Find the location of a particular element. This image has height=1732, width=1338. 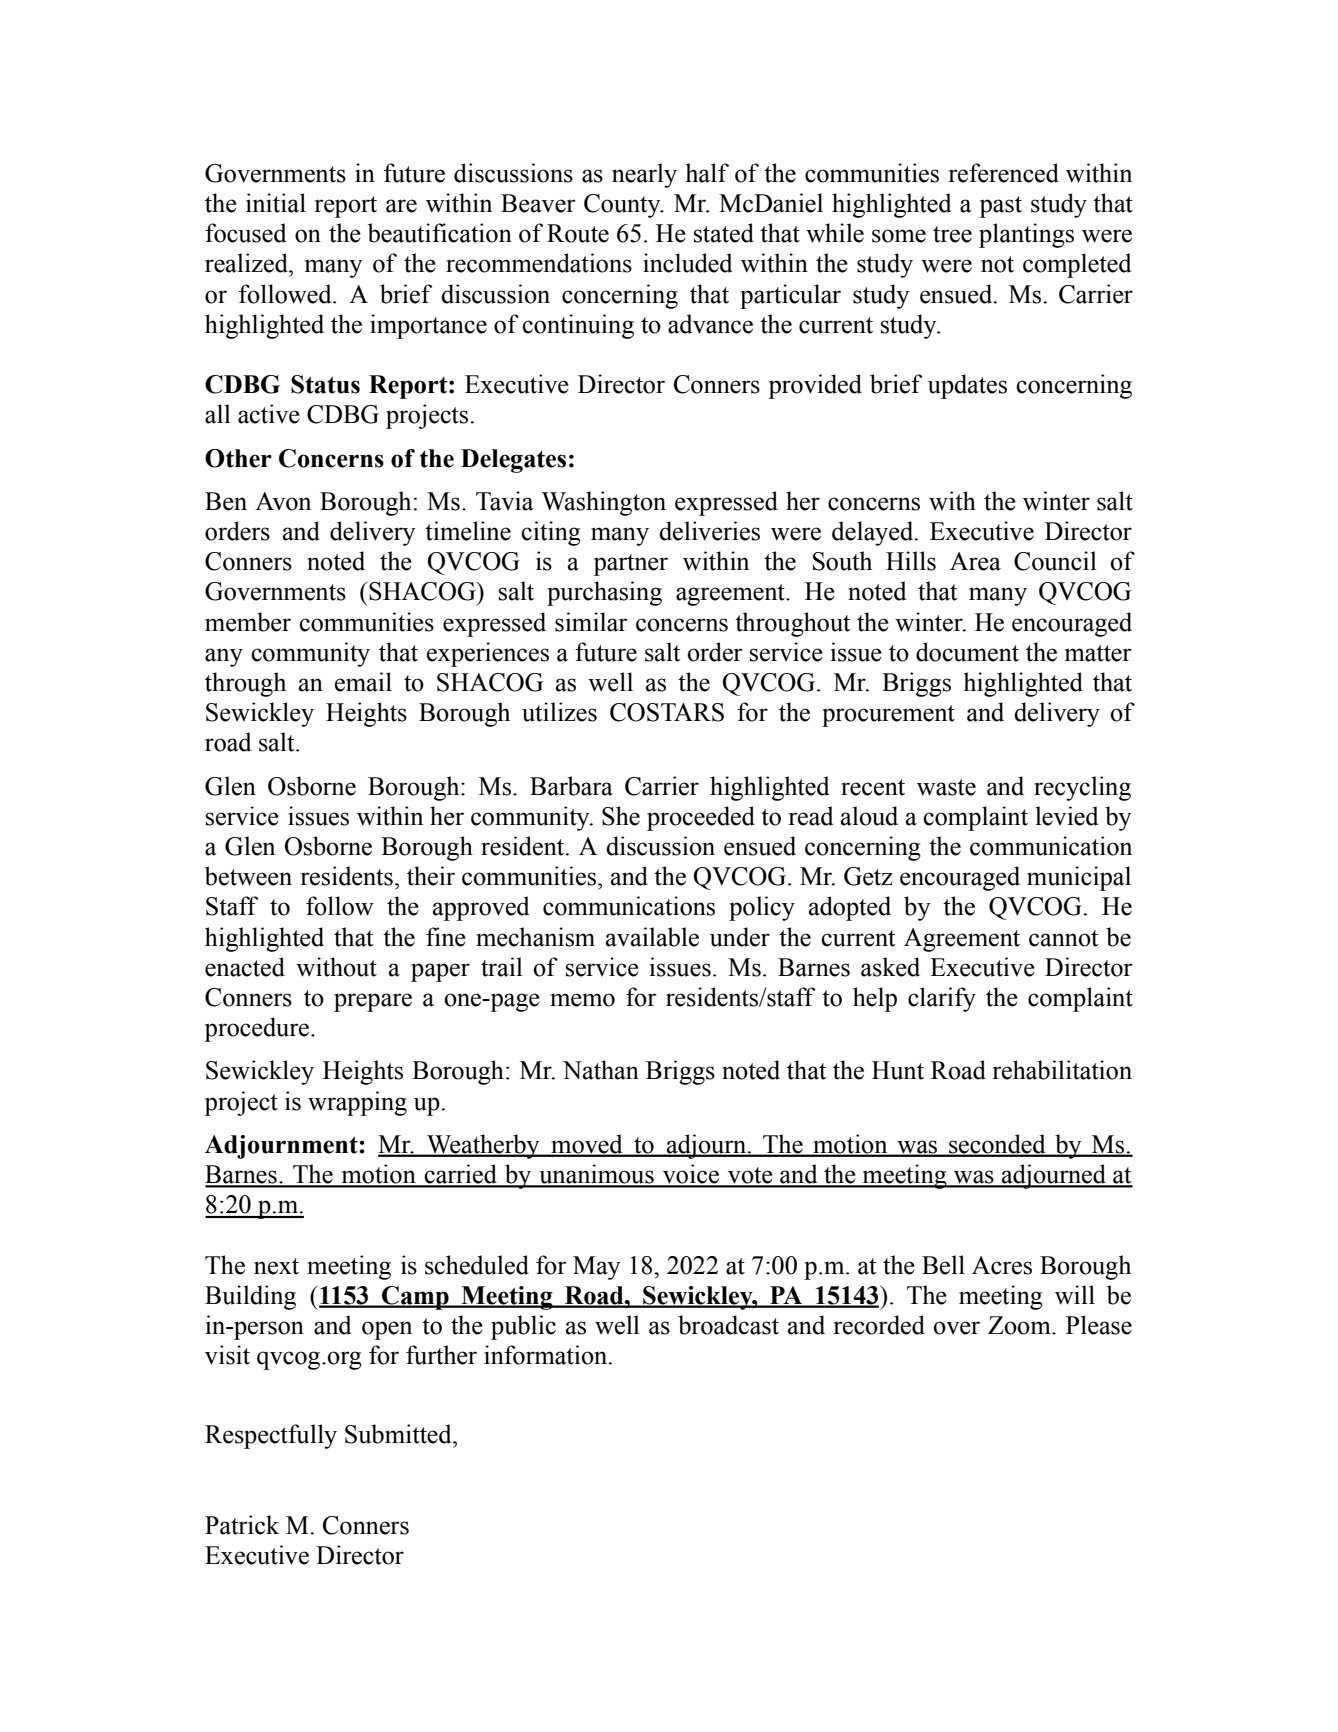

past is located at coordinates (1000, 207).
